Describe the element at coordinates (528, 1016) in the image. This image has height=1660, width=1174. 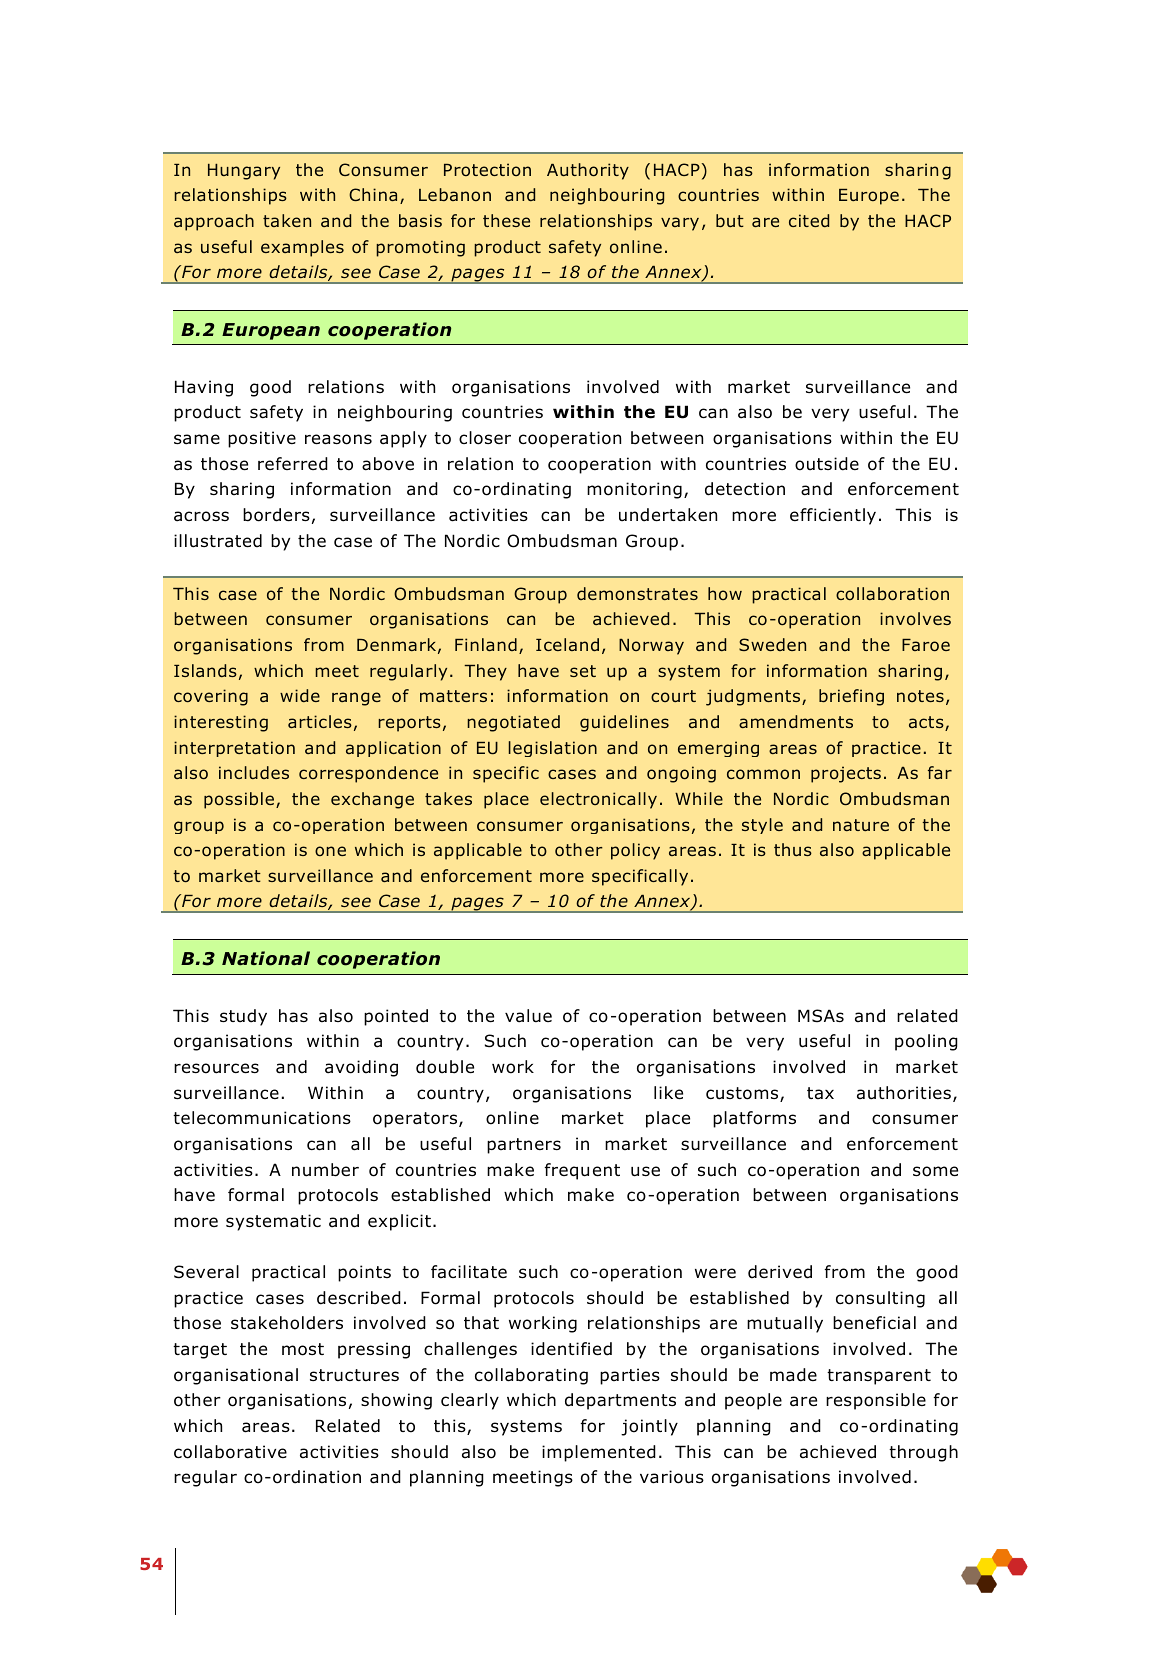
I see `value` at that location.
